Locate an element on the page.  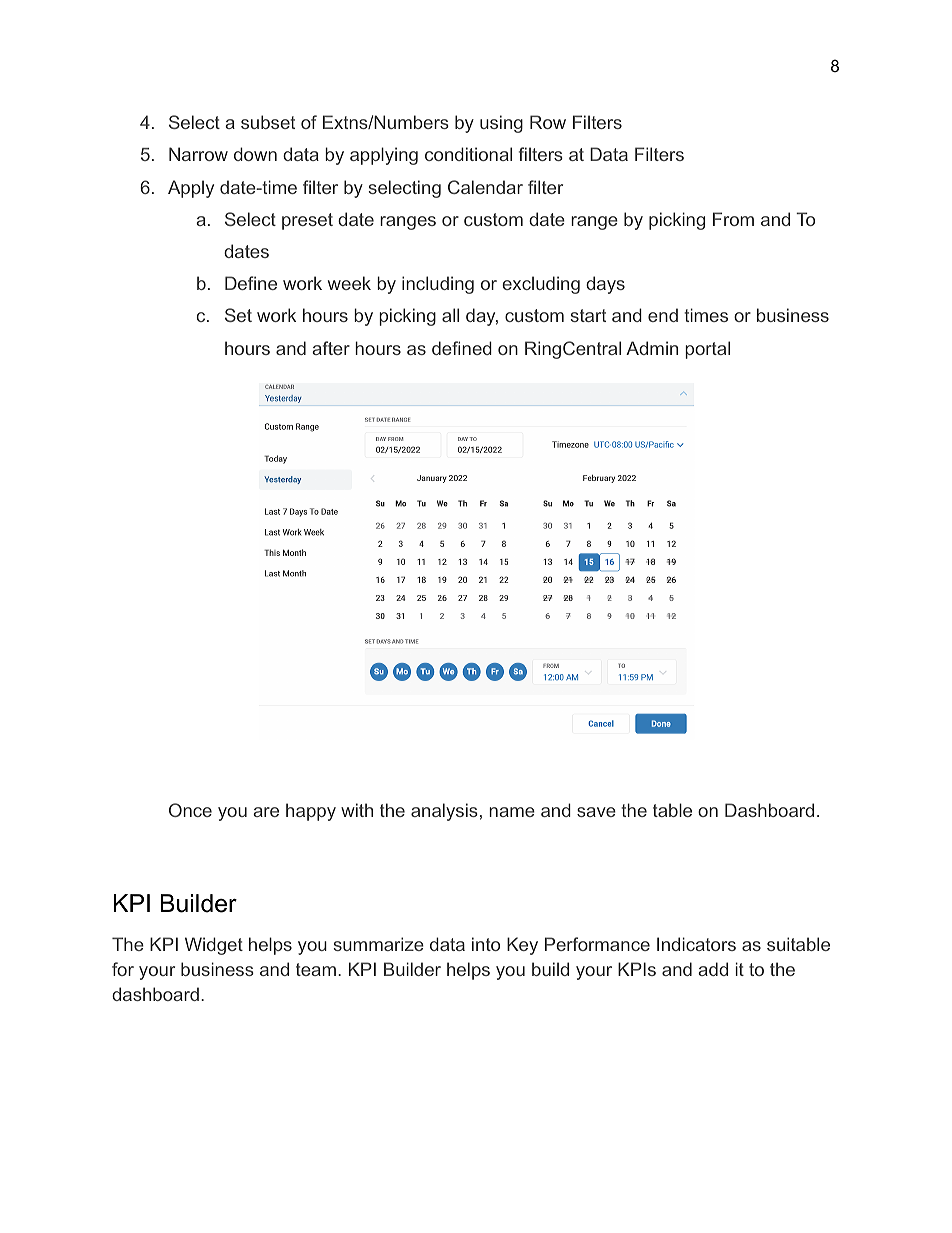
portal is located at coordinates (707, 350).
